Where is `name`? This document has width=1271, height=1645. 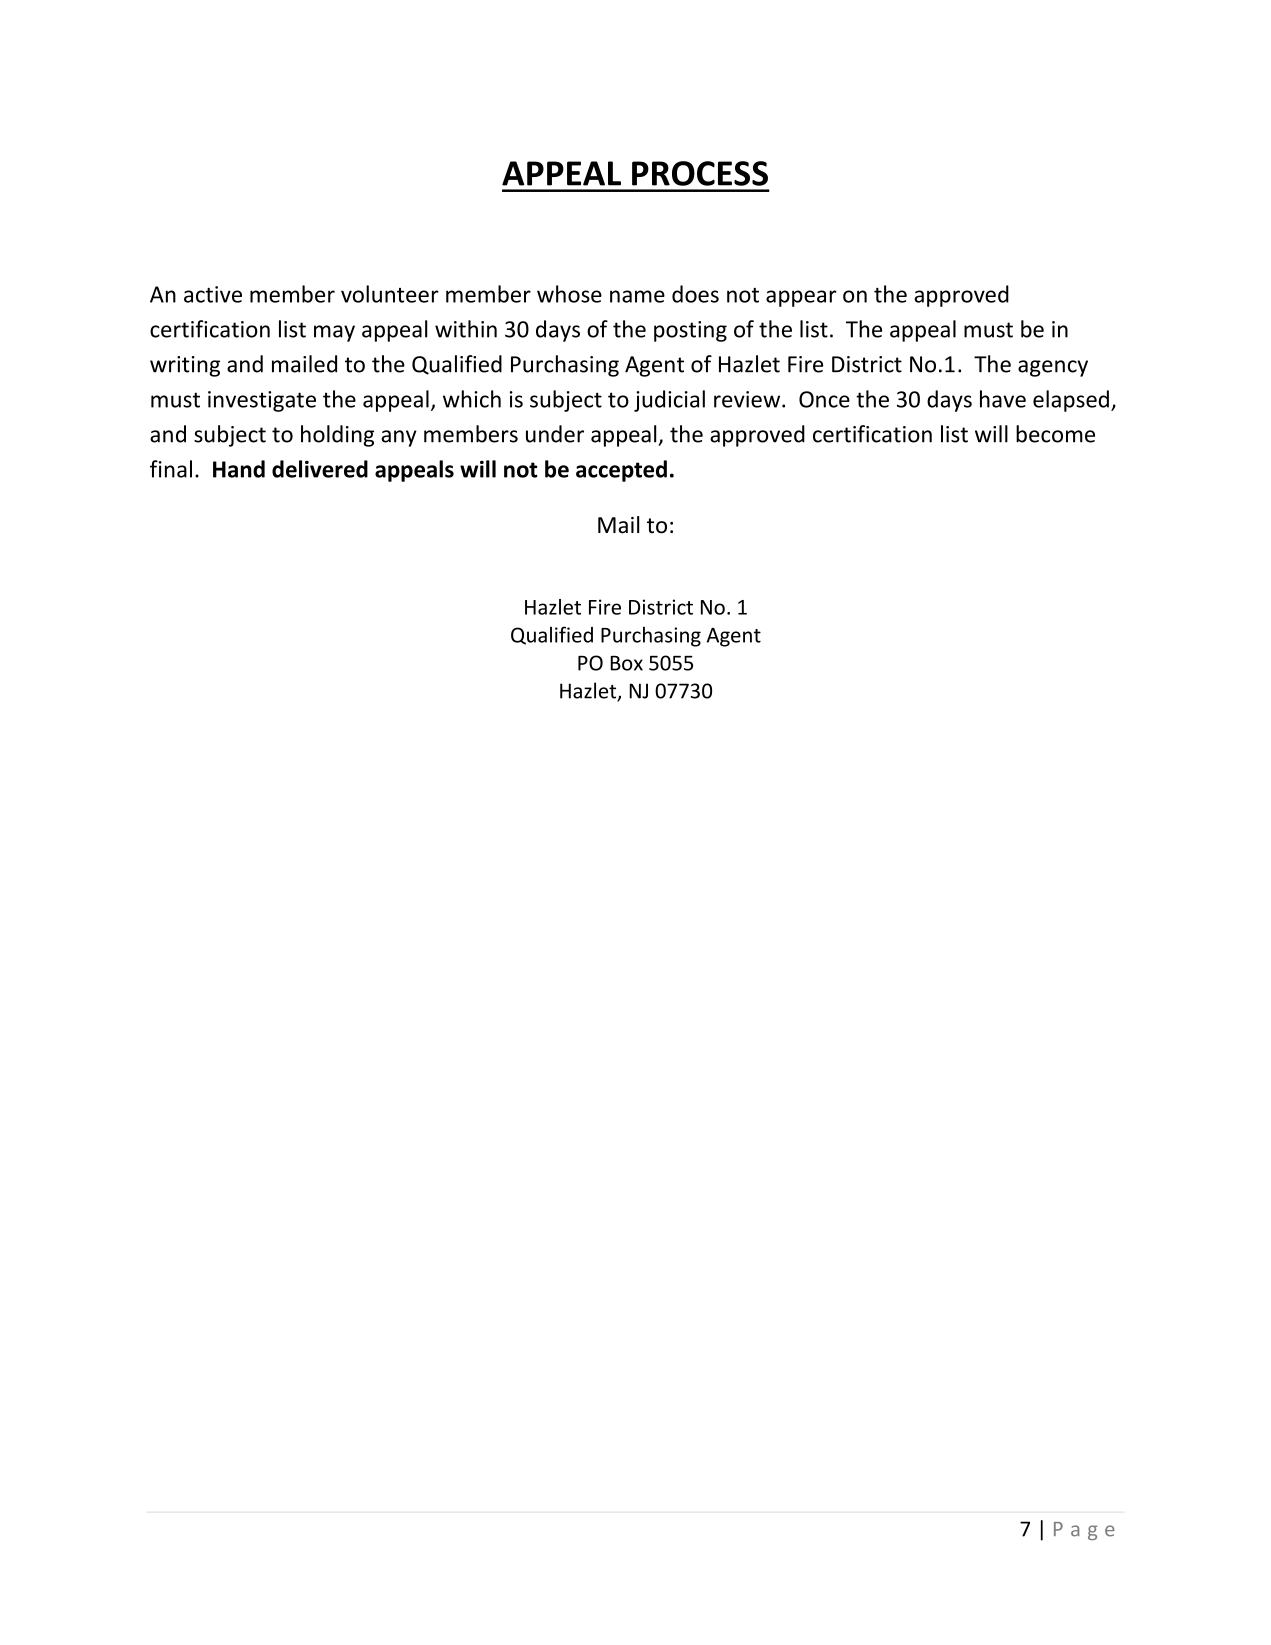
name is located at coordinates (637, 296).
